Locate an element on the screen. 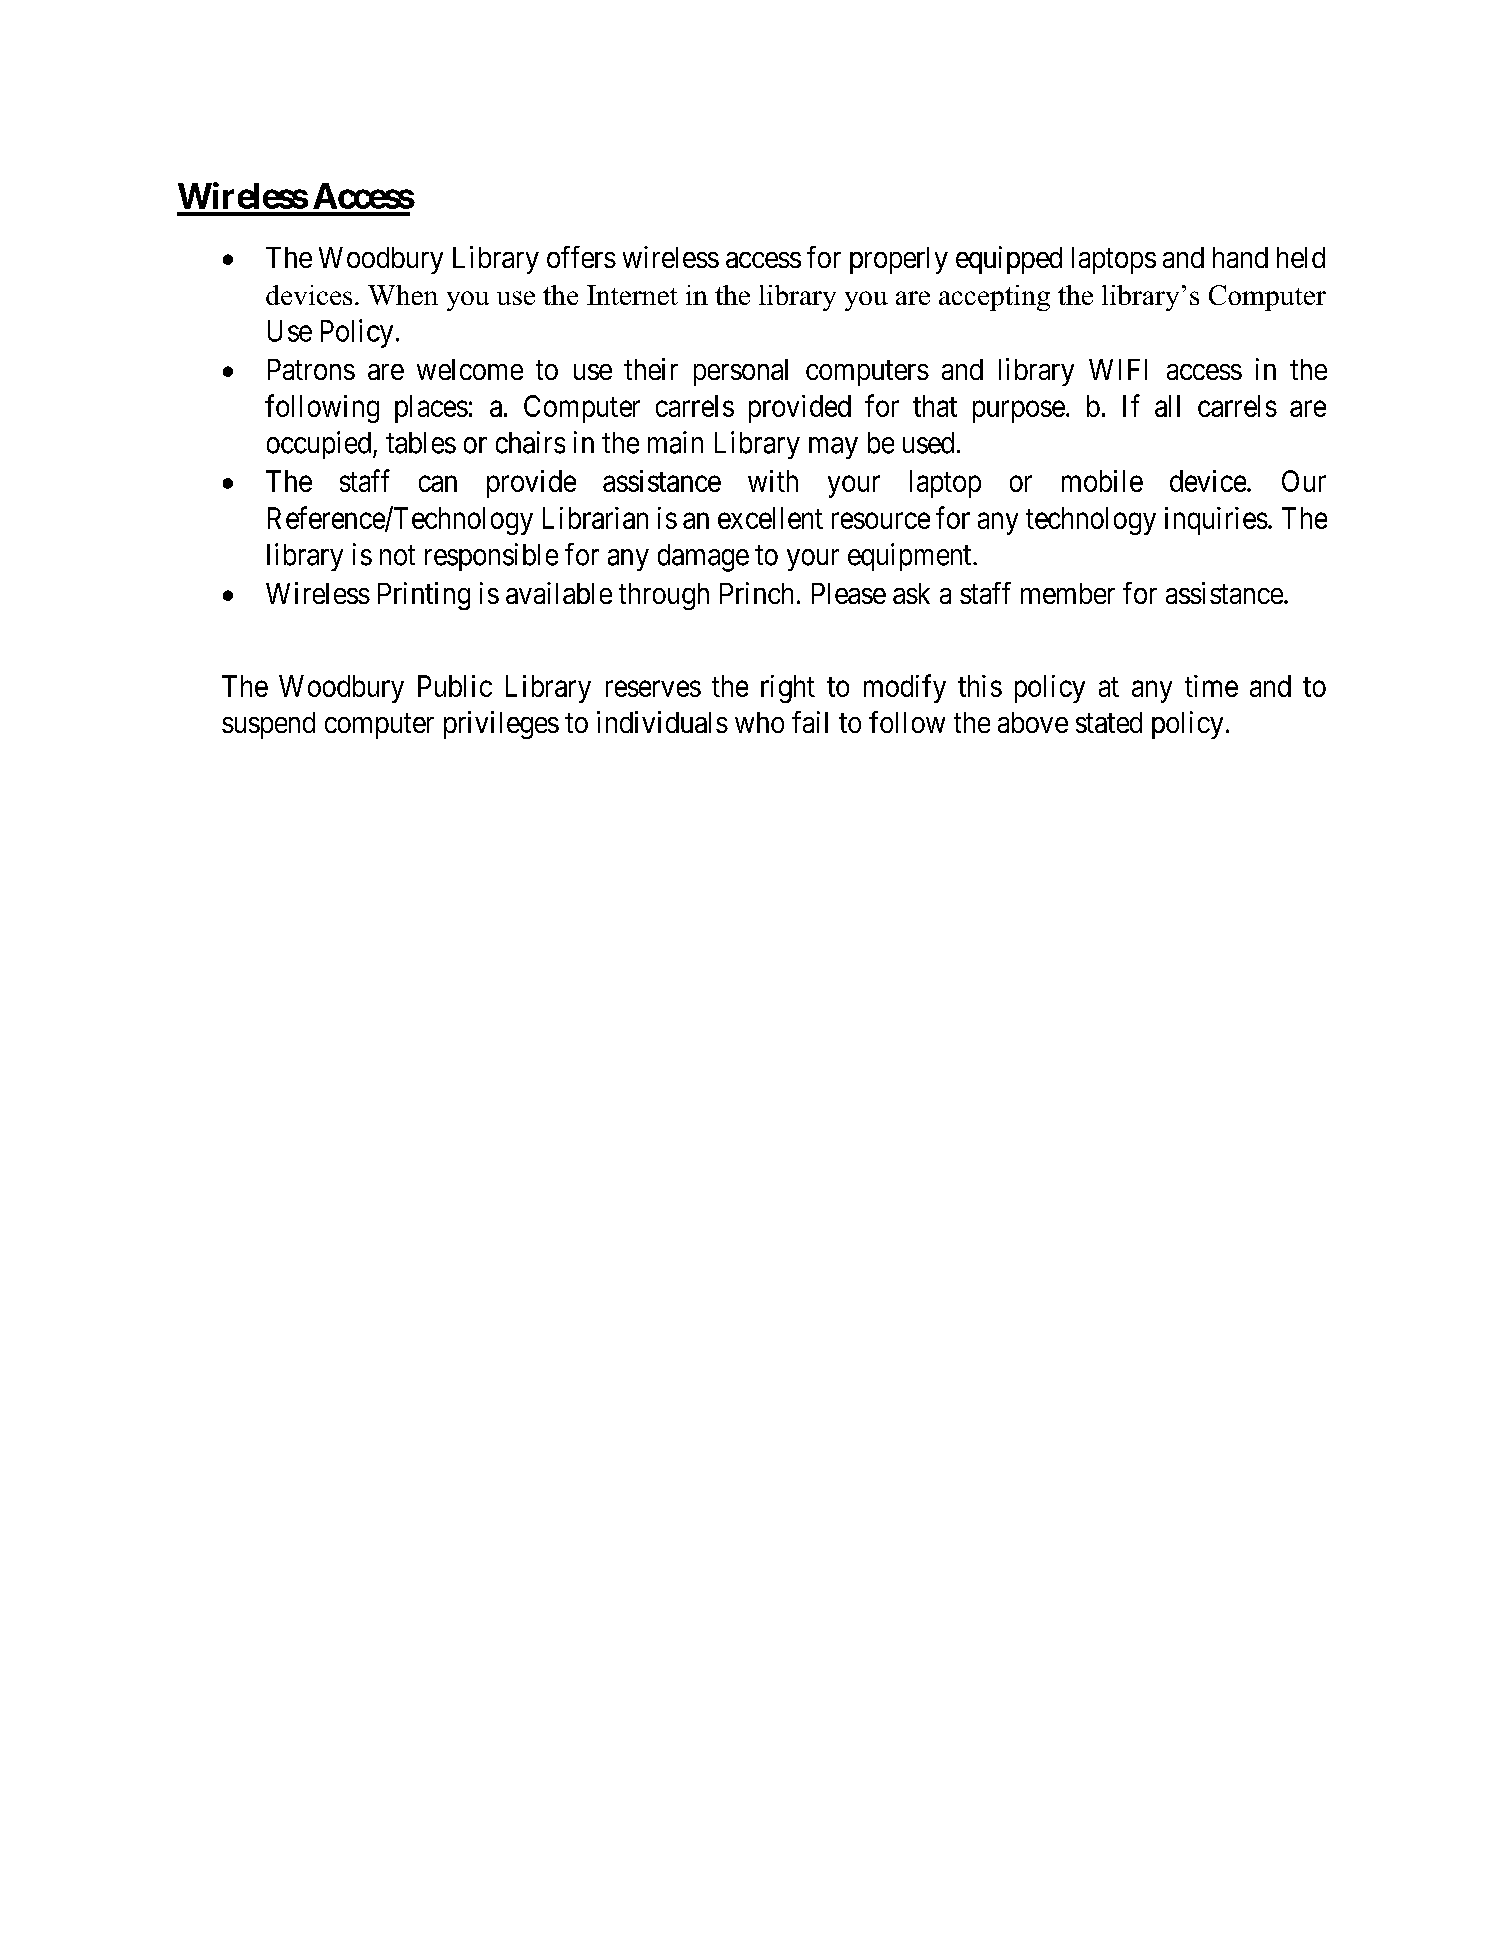  When is located at coordinates (403, 295).
